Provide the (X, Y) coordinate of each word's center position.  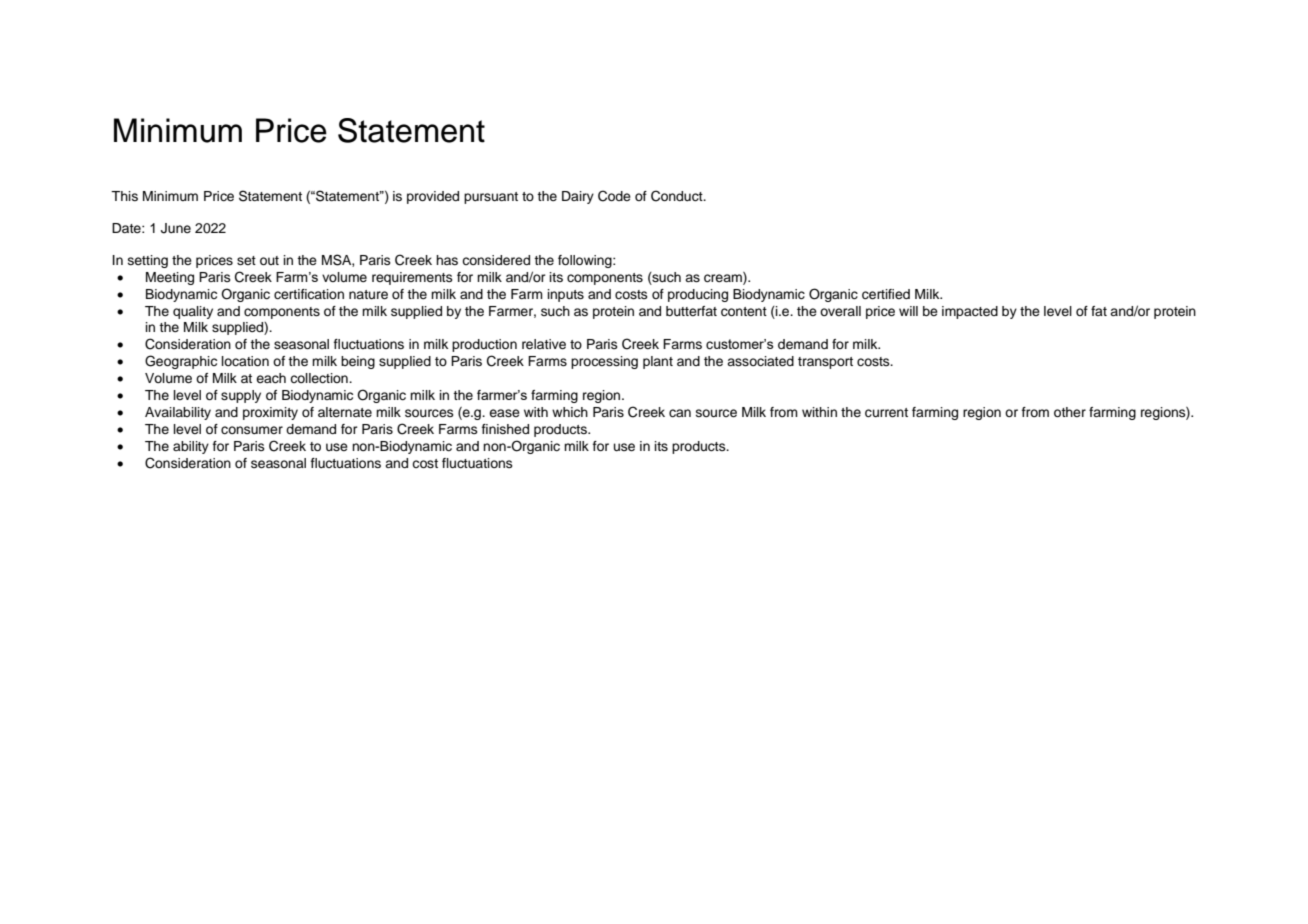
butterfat (691, 311)
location (245, 361)
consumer (252, 430)
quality (193, 312)
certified (886, 294)
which (570, 412)
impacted (970, 312)
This (124, 196)
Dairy (578, 197)
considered (496, 260)
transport (825, 363)
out (269, 260)
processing (604, 362)
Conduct (678, 196)
